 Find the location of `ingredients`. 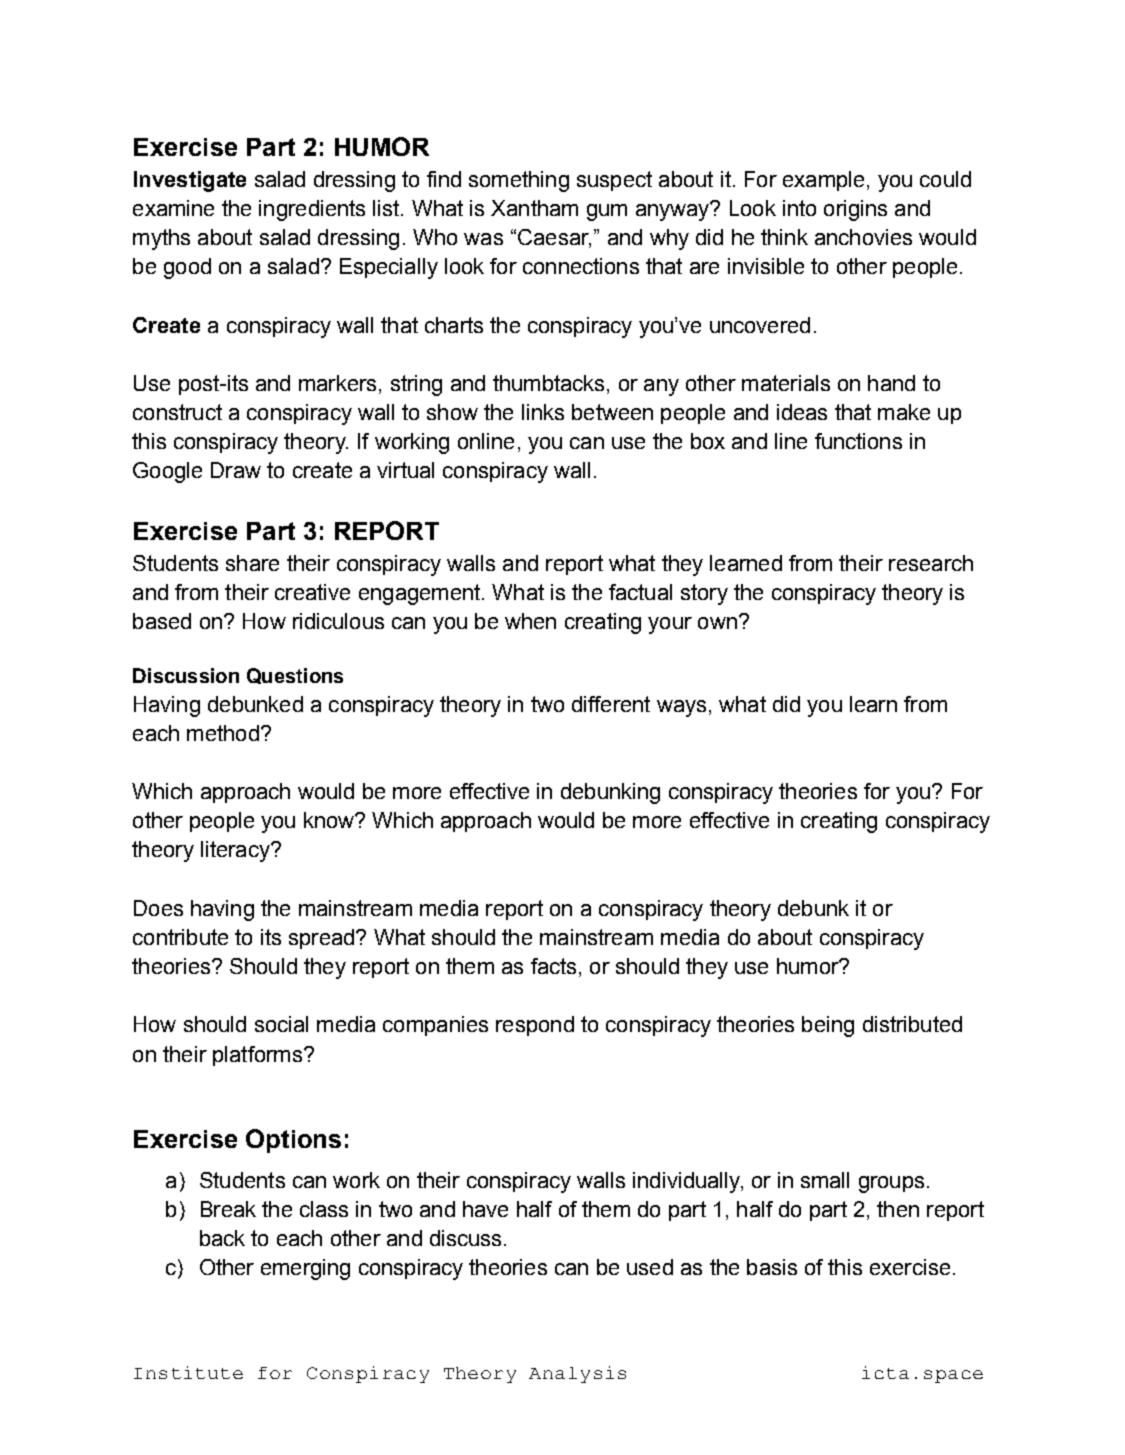

ingredients is located at coordinates (312, 210).
